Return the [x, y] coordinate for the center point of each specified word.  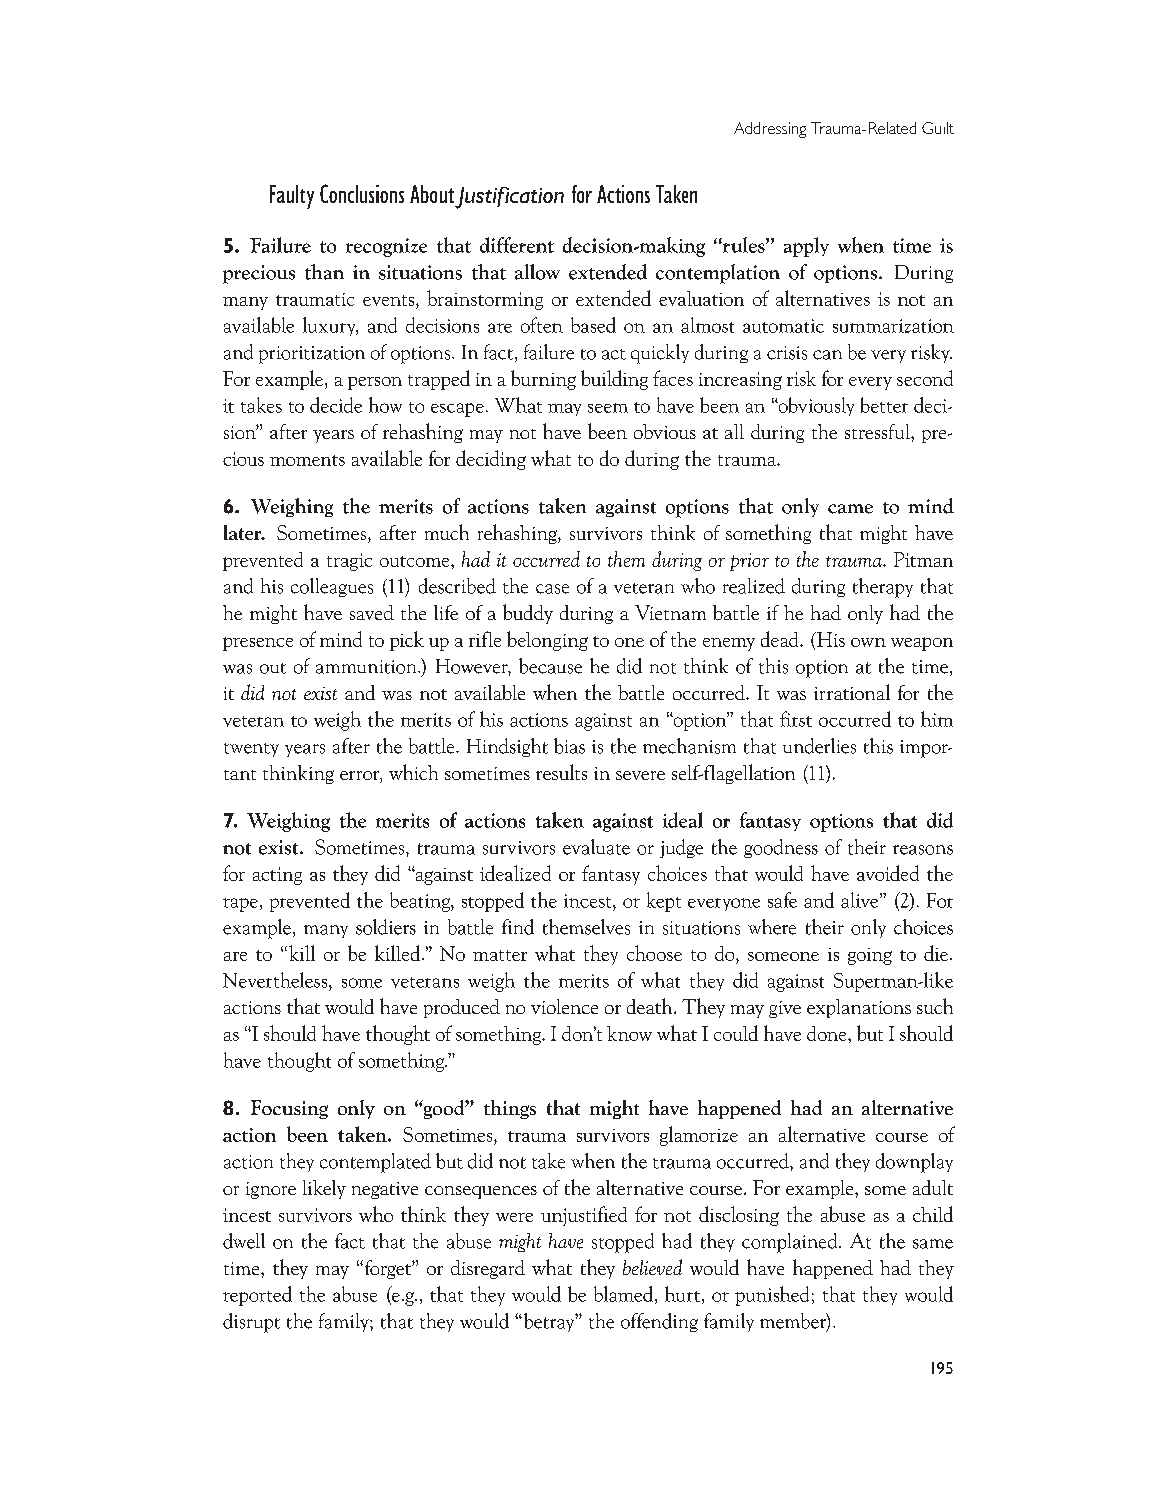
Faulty [292, 197]
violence [564, 1006]
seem [608, 408]
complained [791, 1243]
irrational [852, 692]
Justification [509, 198]
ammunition [367, 667]
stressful [878, 431]
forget [389, 1269]
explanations [859, 1008]
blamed [625, 1295]
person [375, 383]
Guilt [938, 128]
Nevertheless [276, 980]
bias [569, 746]
